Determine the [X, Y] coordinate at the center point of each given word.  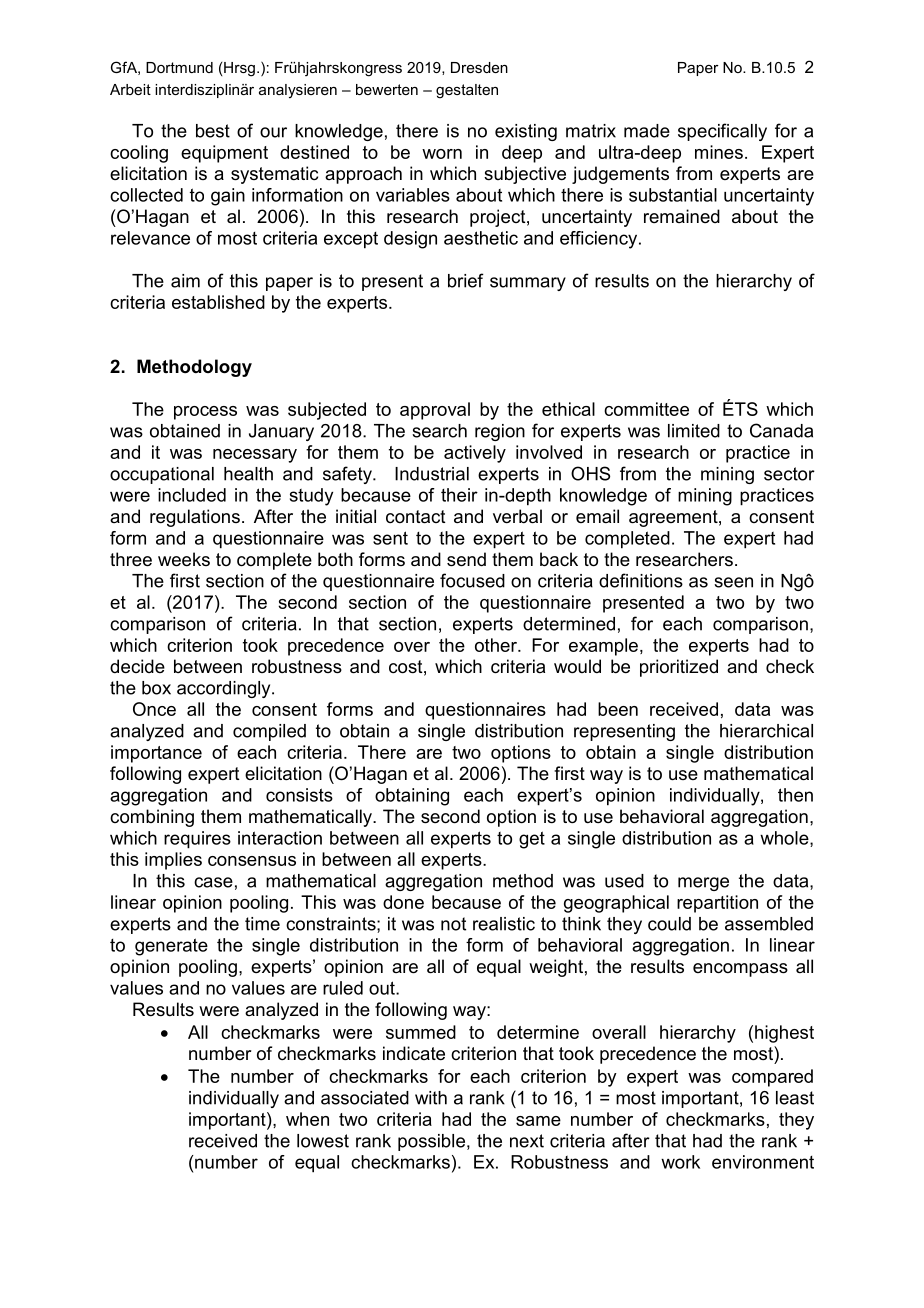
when [307, 1119]
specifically [722, 132]
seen [733, 582]
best [213, 131]
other [497, 645]
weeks [184, 559]
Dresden [479, 67]
